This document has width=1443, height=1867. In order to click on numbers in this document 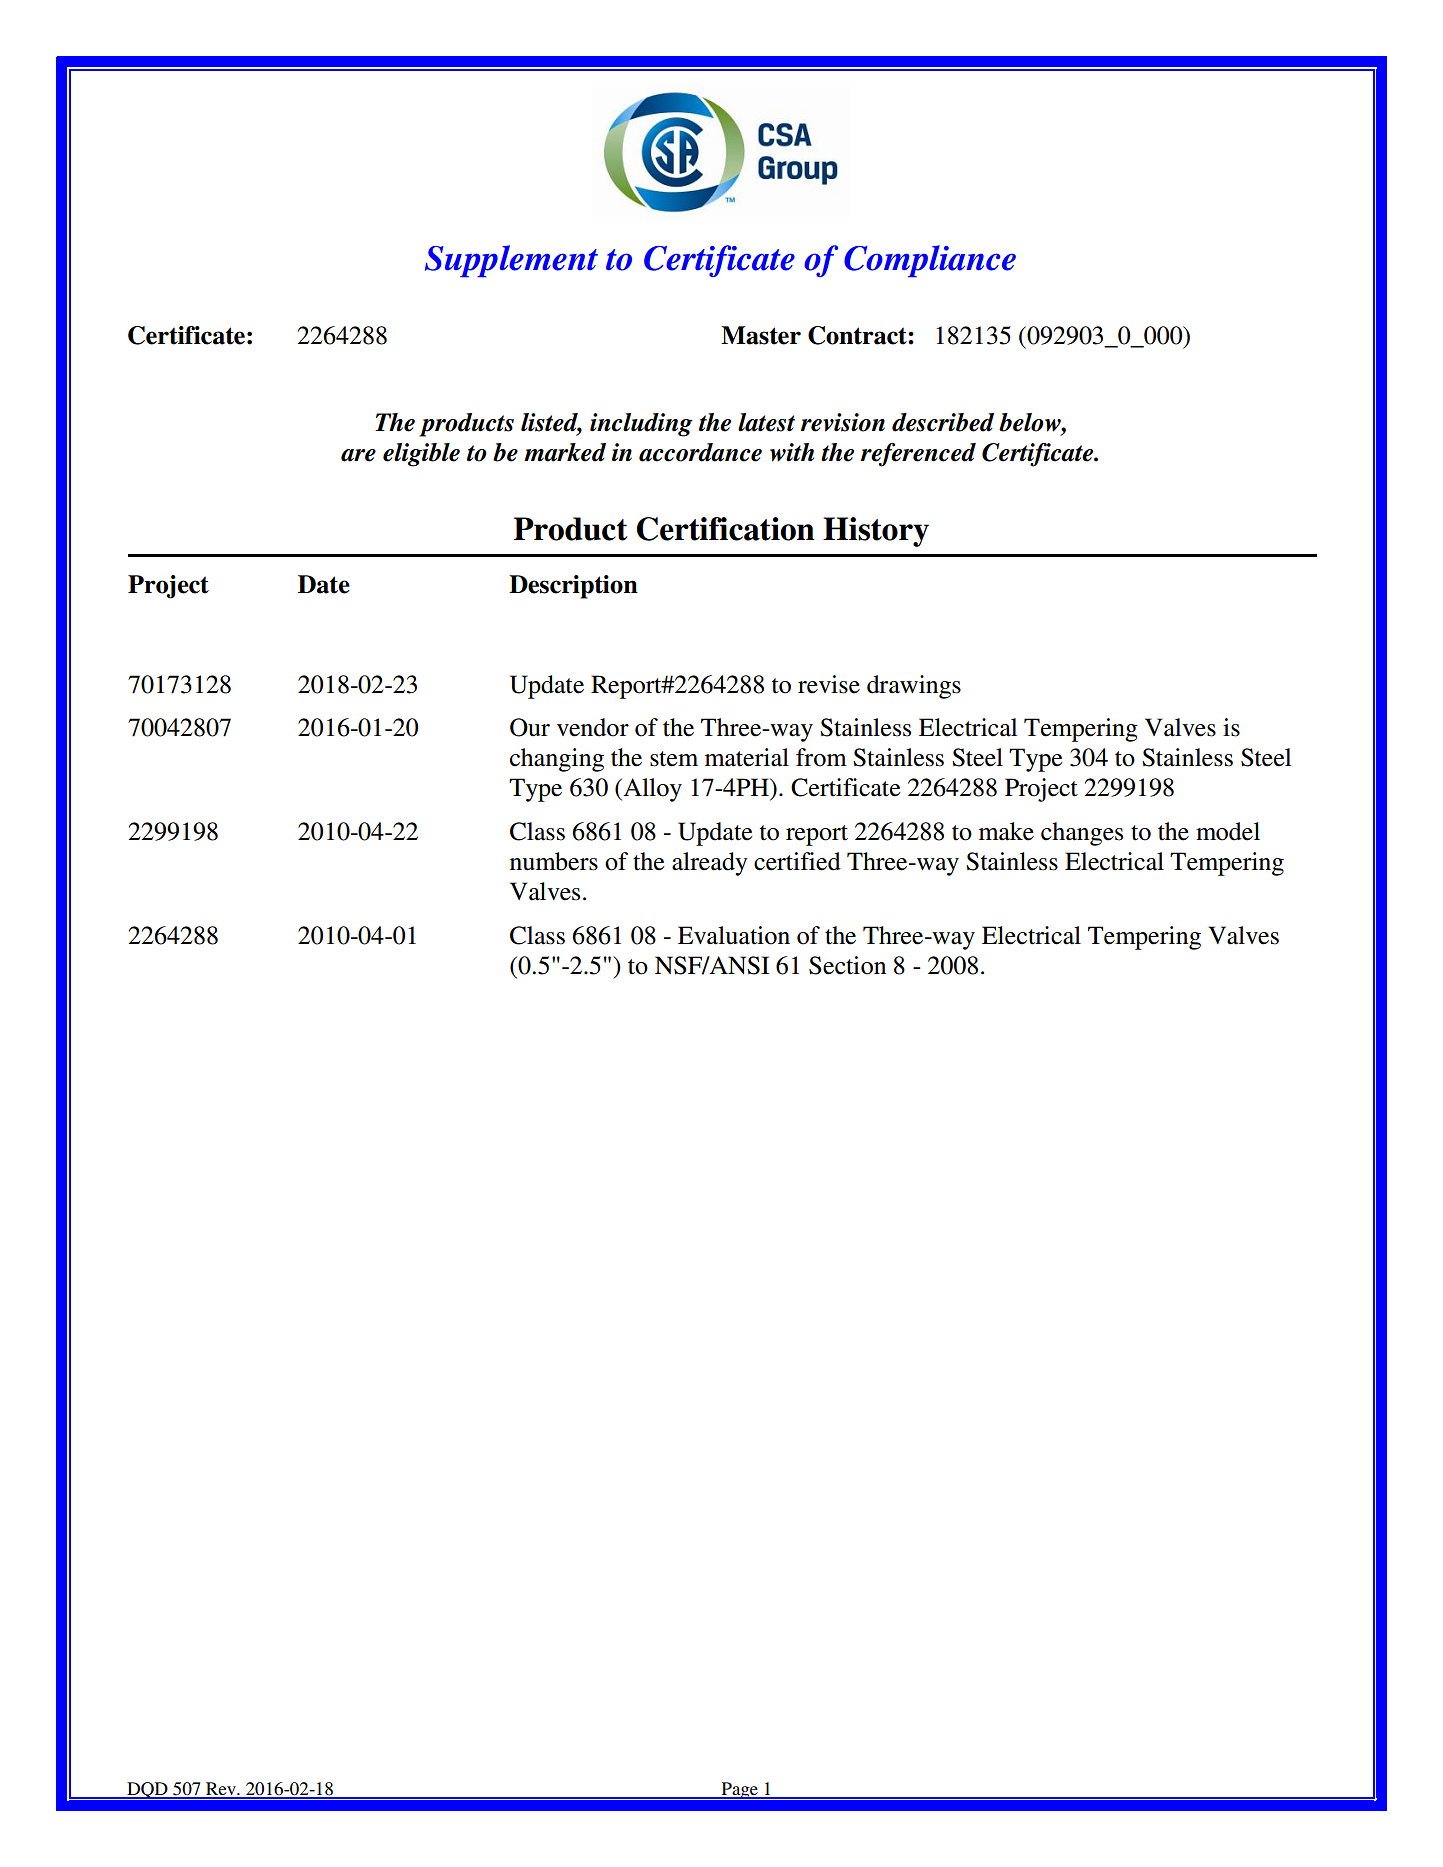, I will do `click(554, 861)`.
